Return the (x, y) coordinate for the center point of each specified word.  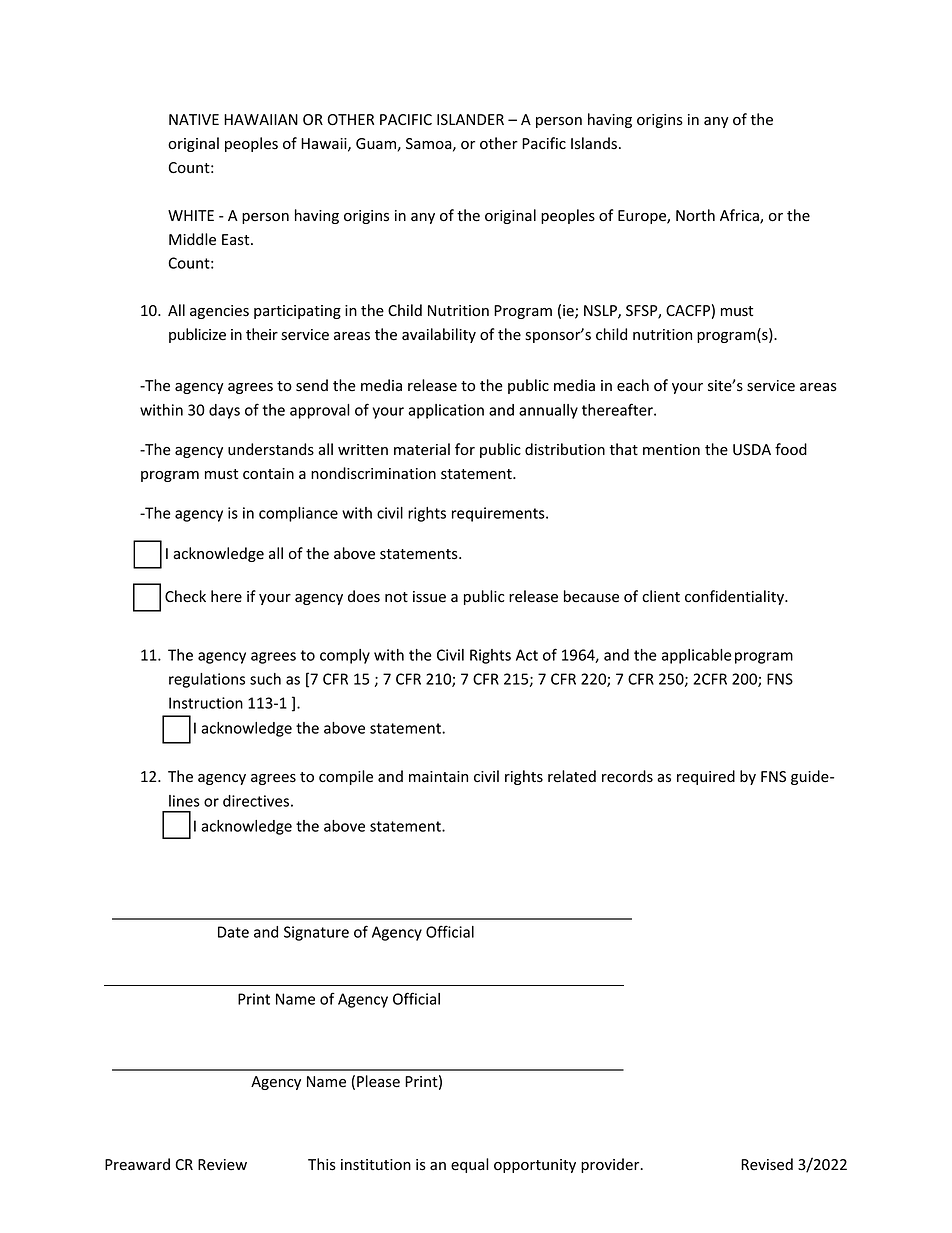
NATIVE (194, 119)
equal (470, 1165)
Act (527, 655)
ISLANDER (470, 119)
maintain (438, 776)
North (695, 215)
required (706, 777)
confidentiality (735, 597)
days (224, 411)
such (265, 679)
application (446, 411)
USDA (752, 450)
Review (222, 1165)
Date (233, 932)
